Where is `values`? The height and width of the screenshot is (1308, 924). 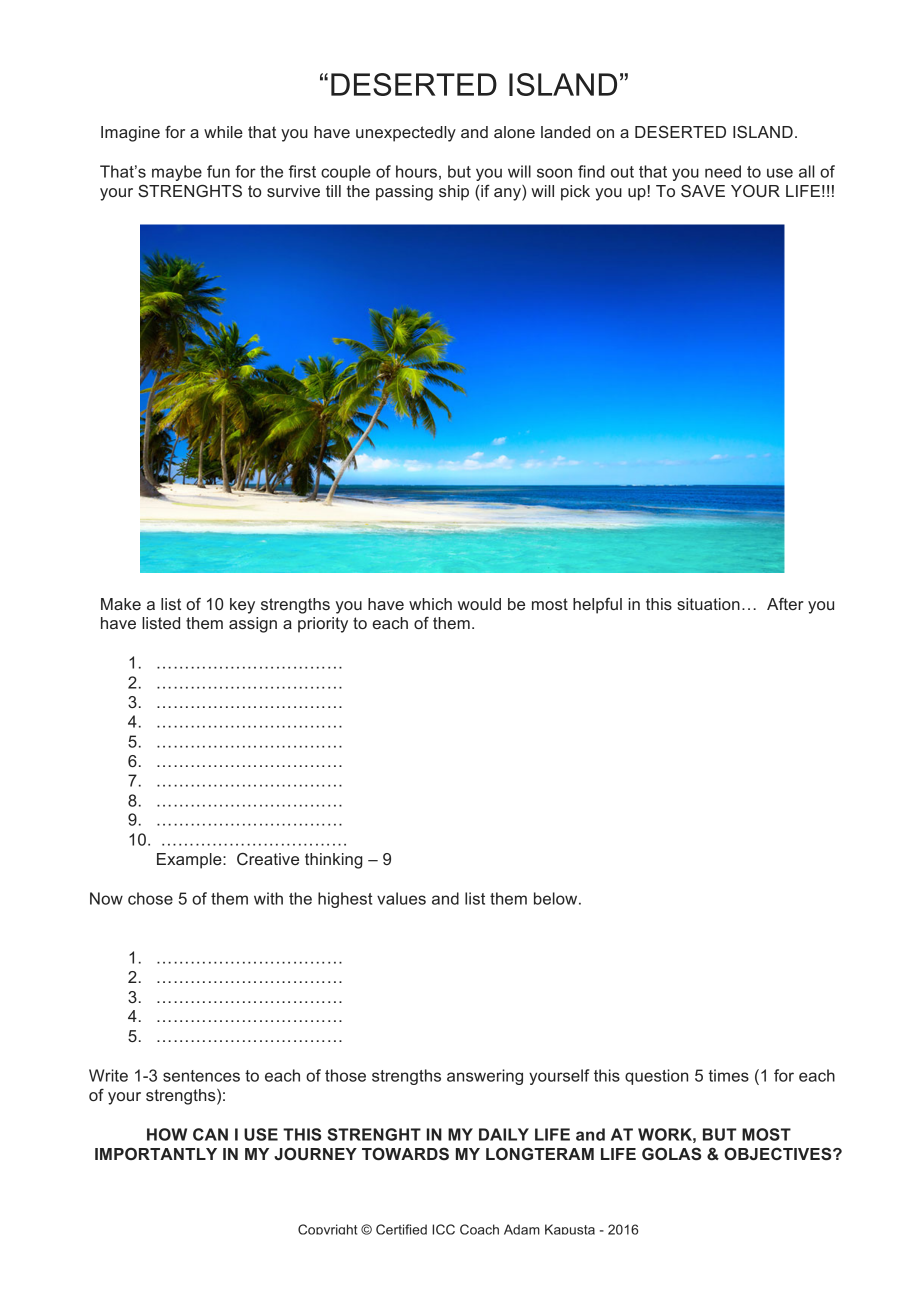
values is located at coordinates (401, 898).
